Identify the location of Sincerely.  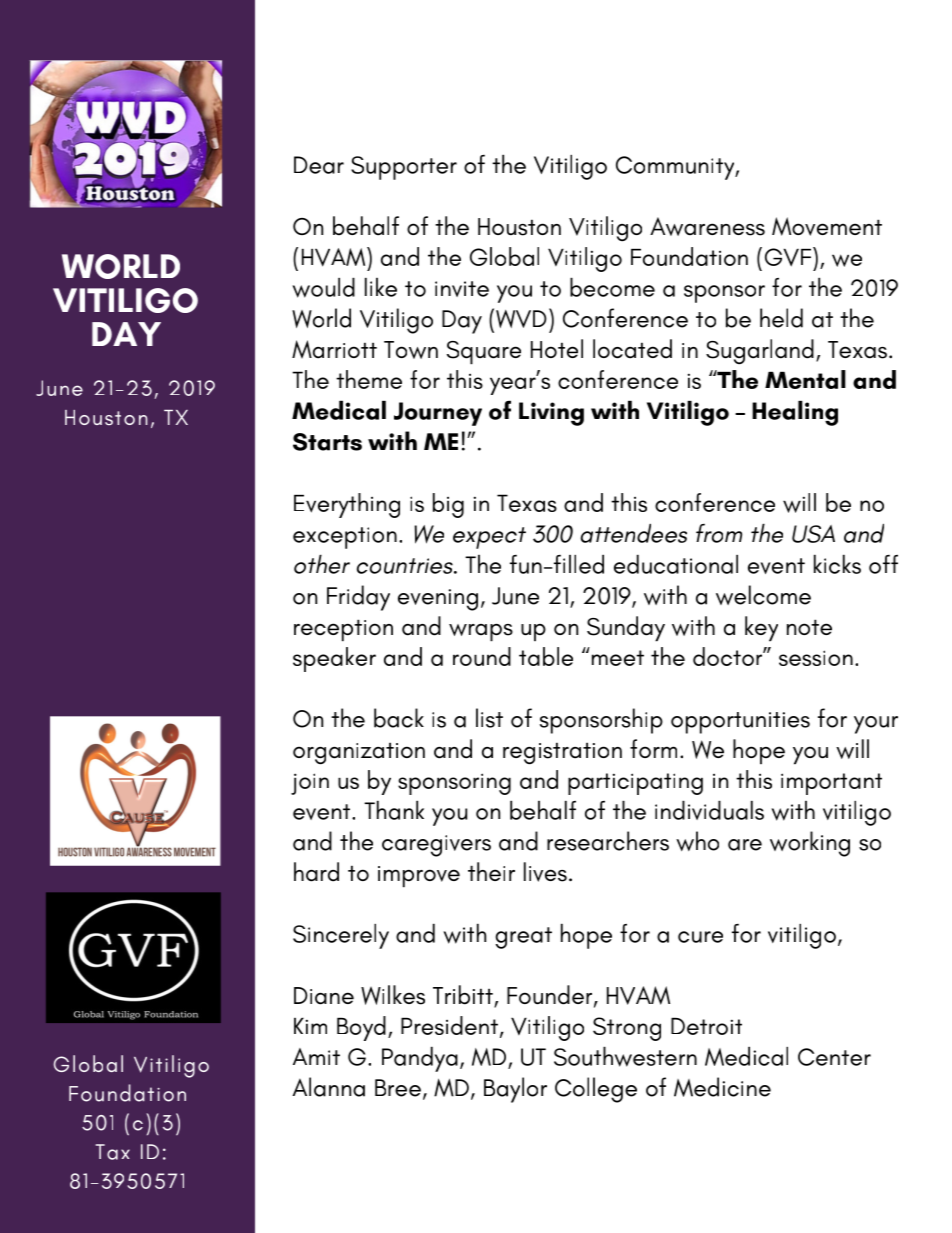
(341, 936).
